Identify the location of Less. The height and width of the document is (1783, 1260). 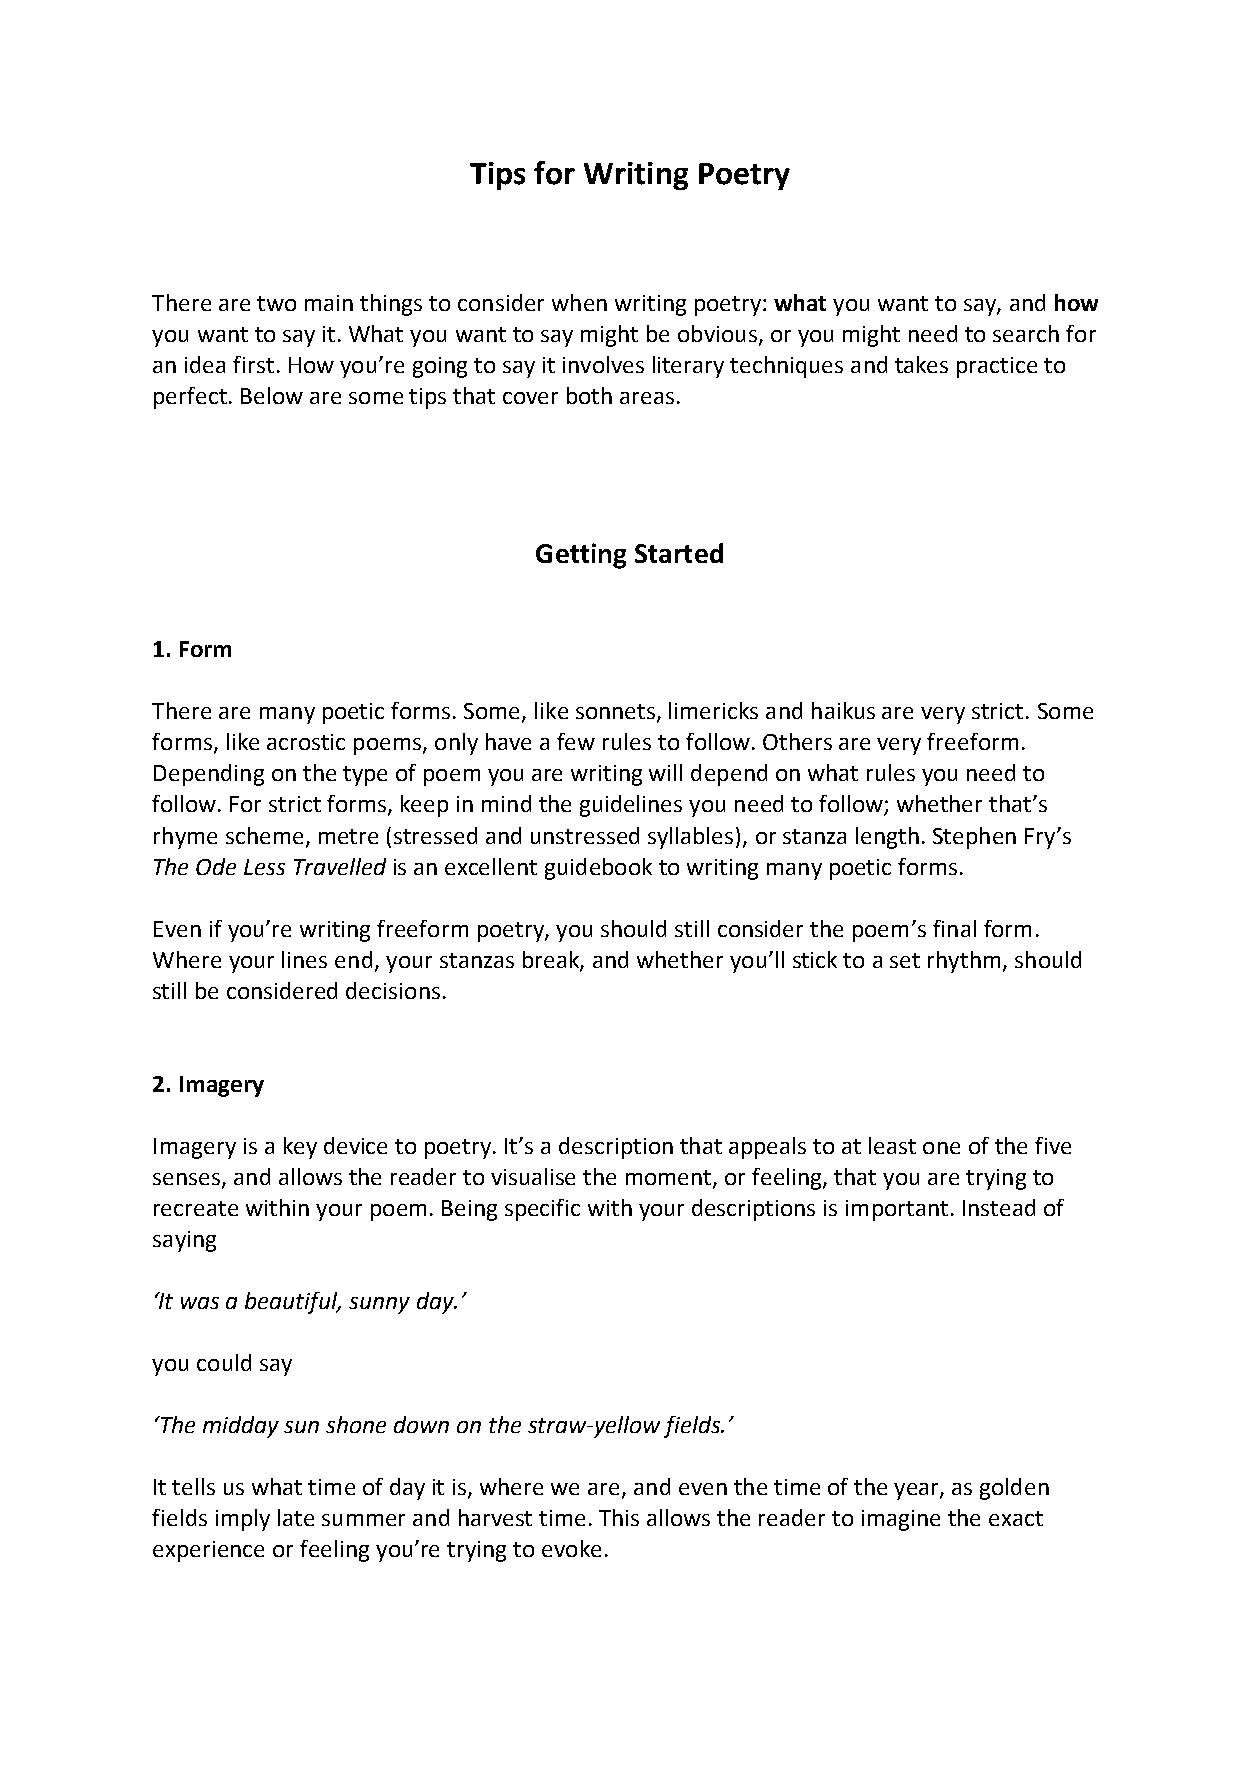
(264, 867).
